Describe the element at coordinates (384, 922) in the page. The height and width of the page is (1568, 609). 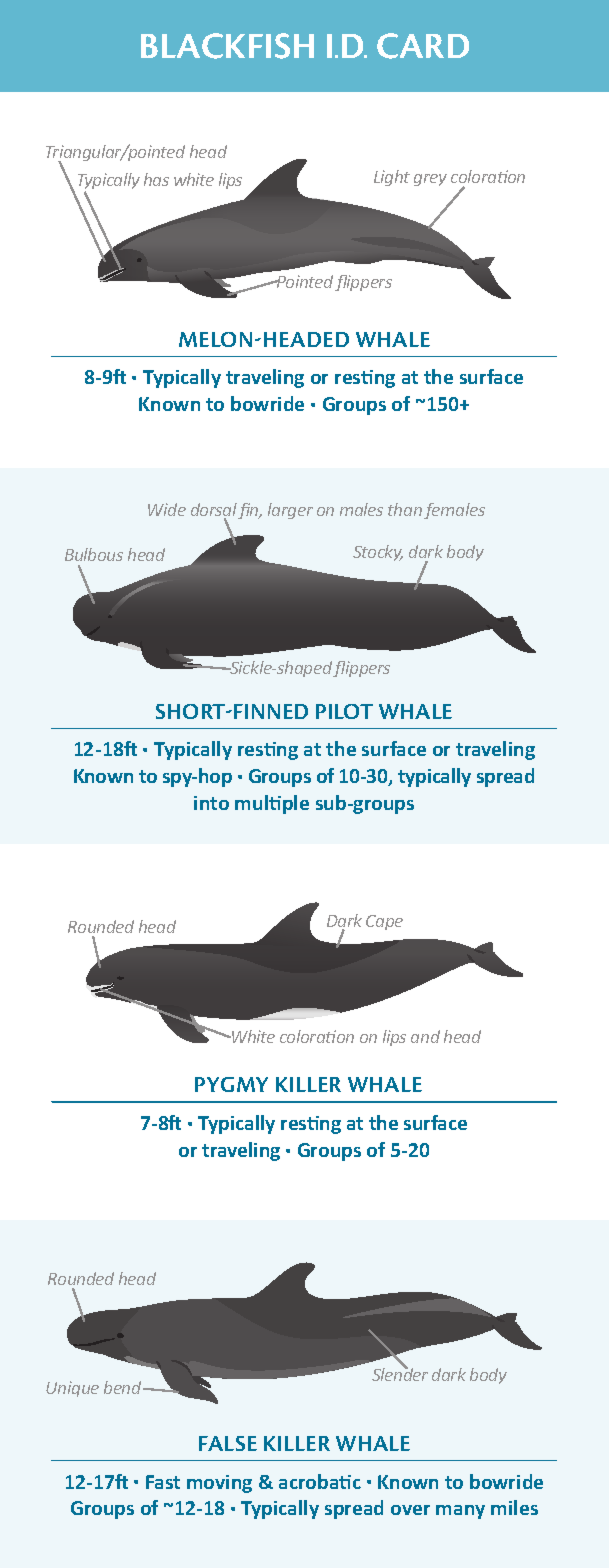
I see `Cape` at that location.
